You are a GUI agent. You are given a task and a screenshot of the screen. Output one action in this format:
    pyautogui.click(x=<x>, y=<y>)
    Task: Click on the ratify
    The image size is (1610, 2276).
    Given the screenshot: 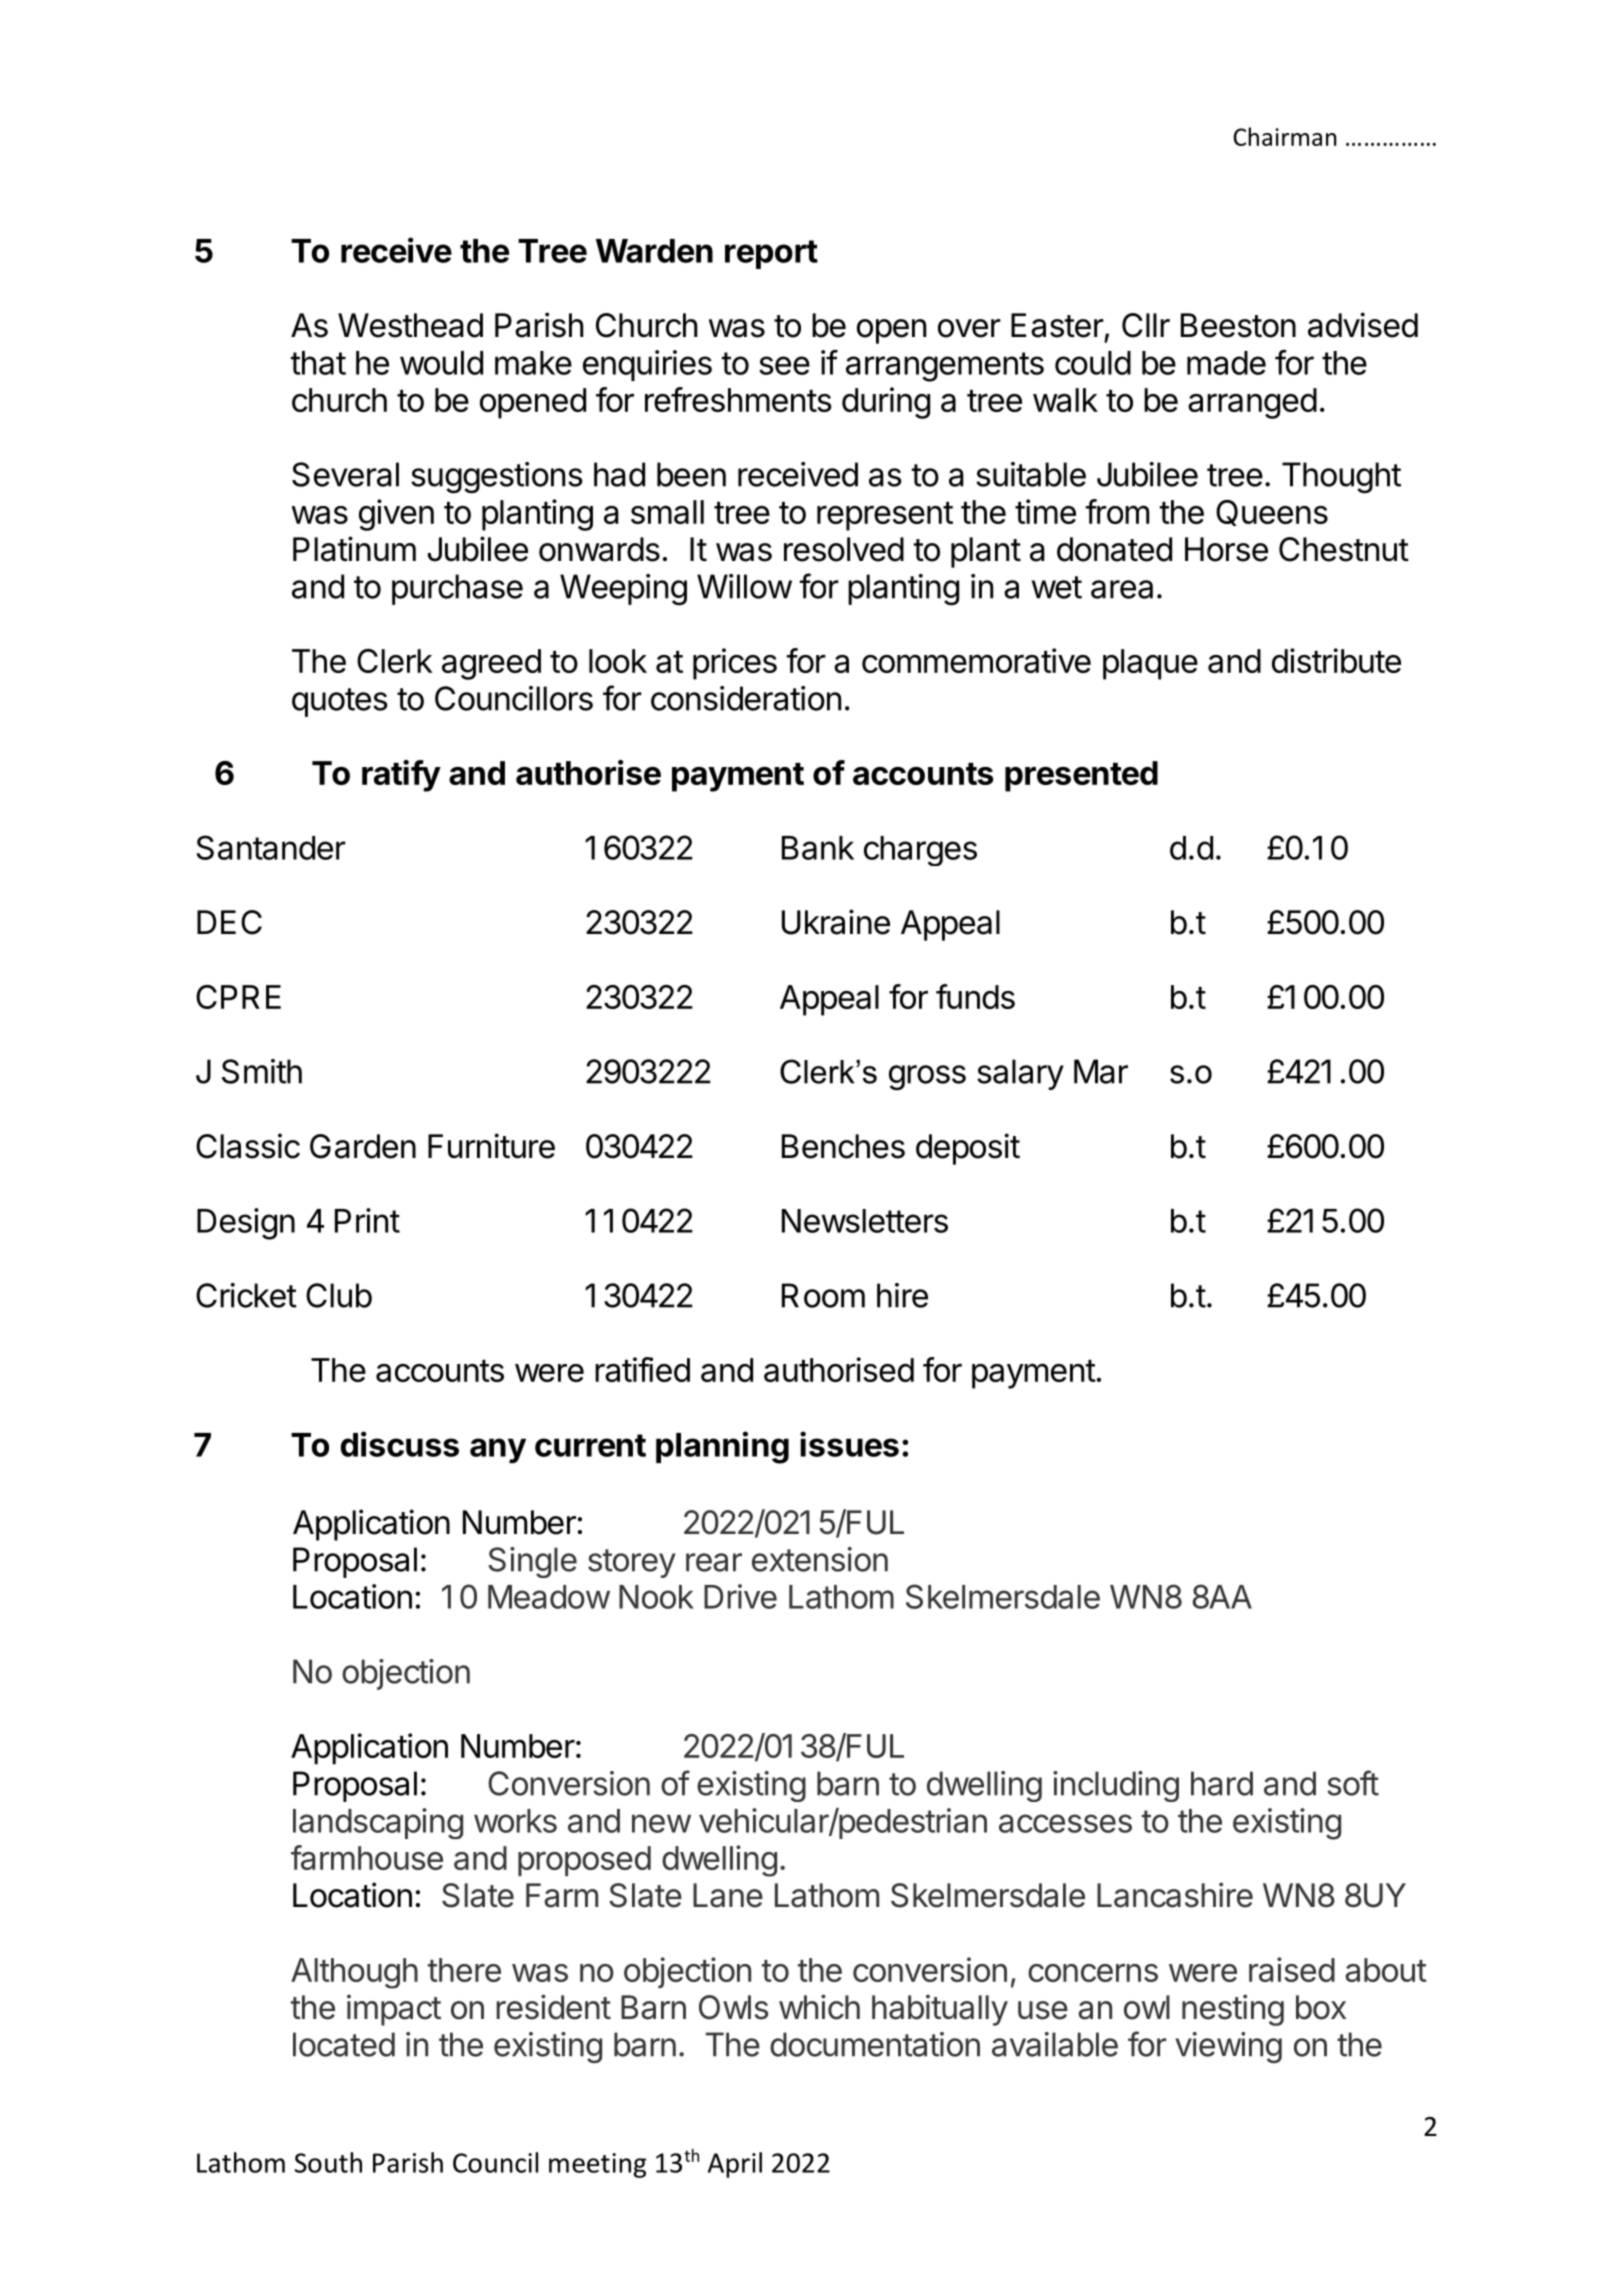 What is the action you would take?
    pyautogui.click(x=401, y=776)
